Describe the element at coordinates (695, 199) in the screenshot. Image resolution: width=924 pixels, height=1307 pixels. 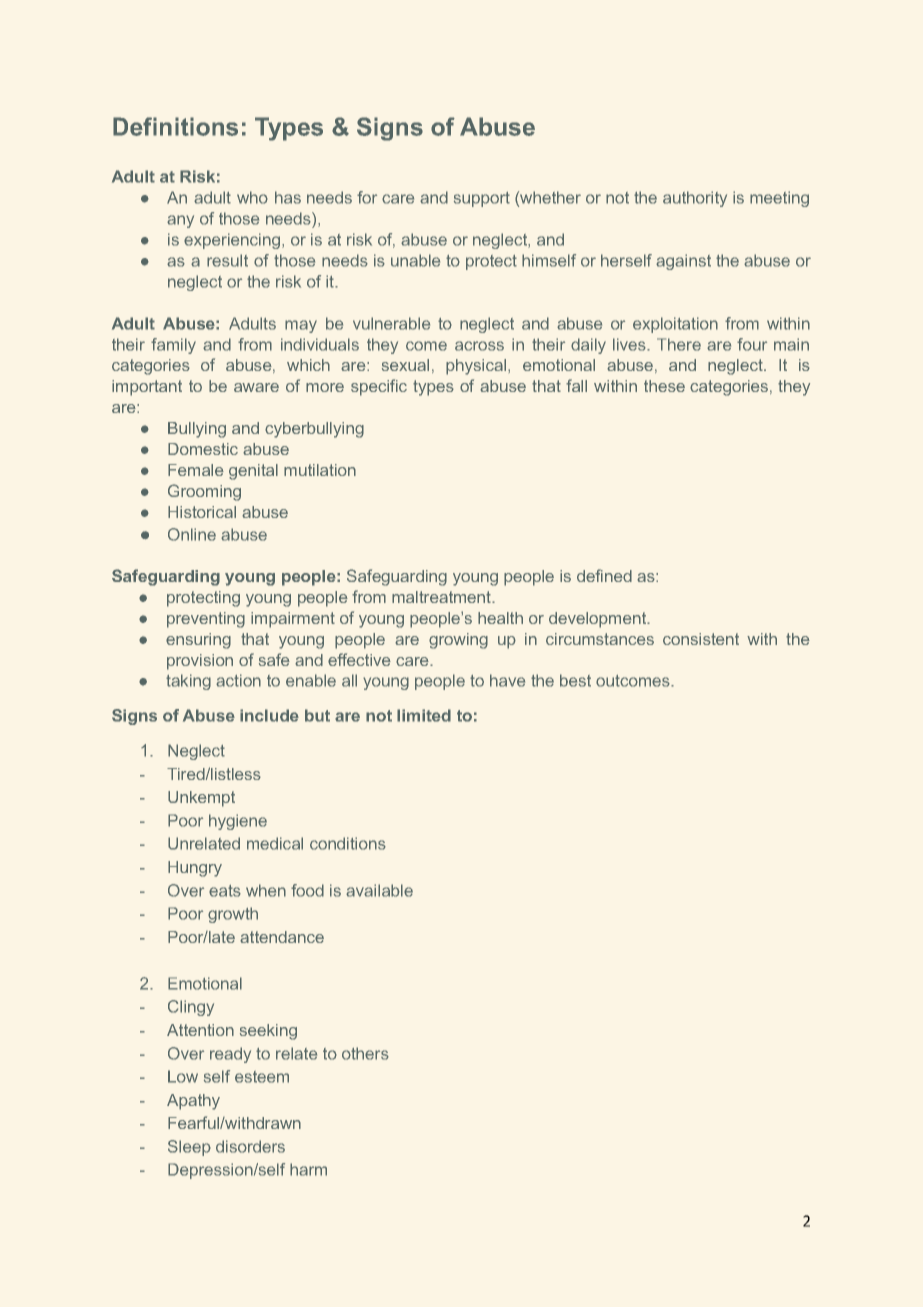
I see `authority` at that location.
